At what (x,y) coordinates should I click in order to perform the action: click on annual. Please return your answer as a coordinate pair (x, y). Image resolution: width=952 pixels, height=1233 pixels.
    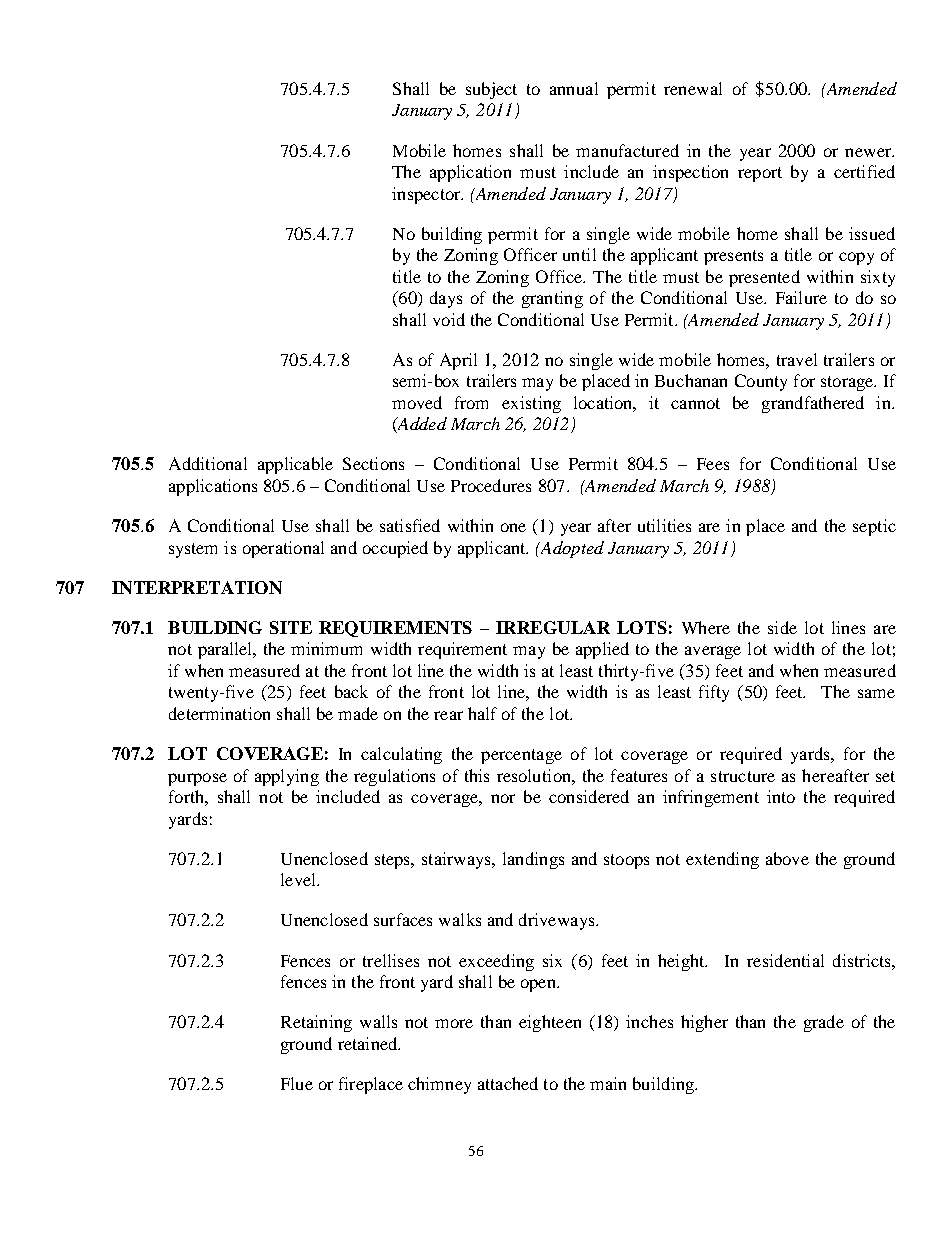
    Looking at the image, I should click on (574, 88).
